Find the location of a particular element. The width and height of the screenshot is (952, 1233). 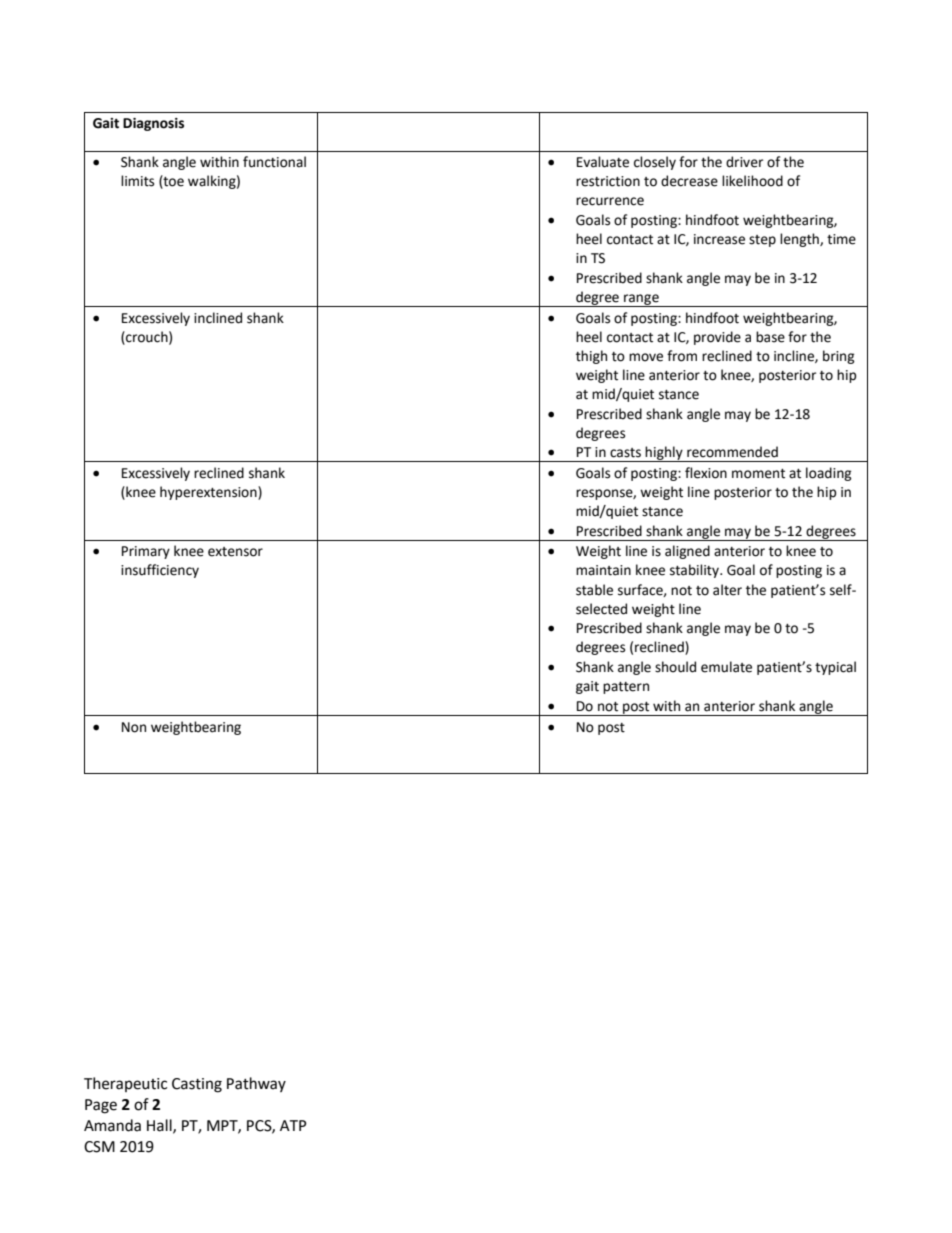

pattern is located at coordinates (626, 688).
